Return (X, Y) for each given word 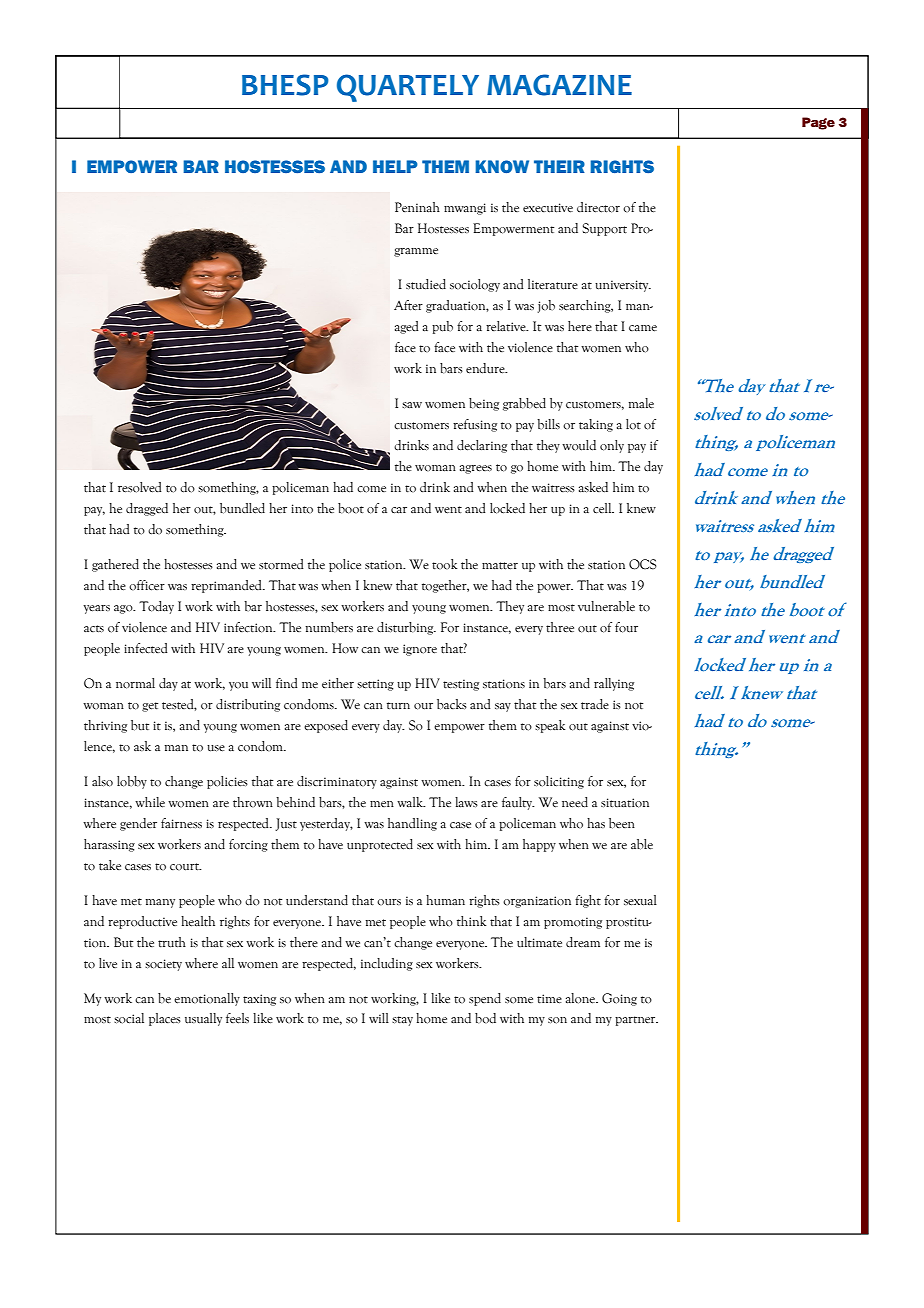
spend (485, 999)
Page (818, 123)
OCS (643, 564)
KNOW (502, 166)
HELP (395, 166)
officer (147, 585)
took (444, 564)
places (165, 1019)
